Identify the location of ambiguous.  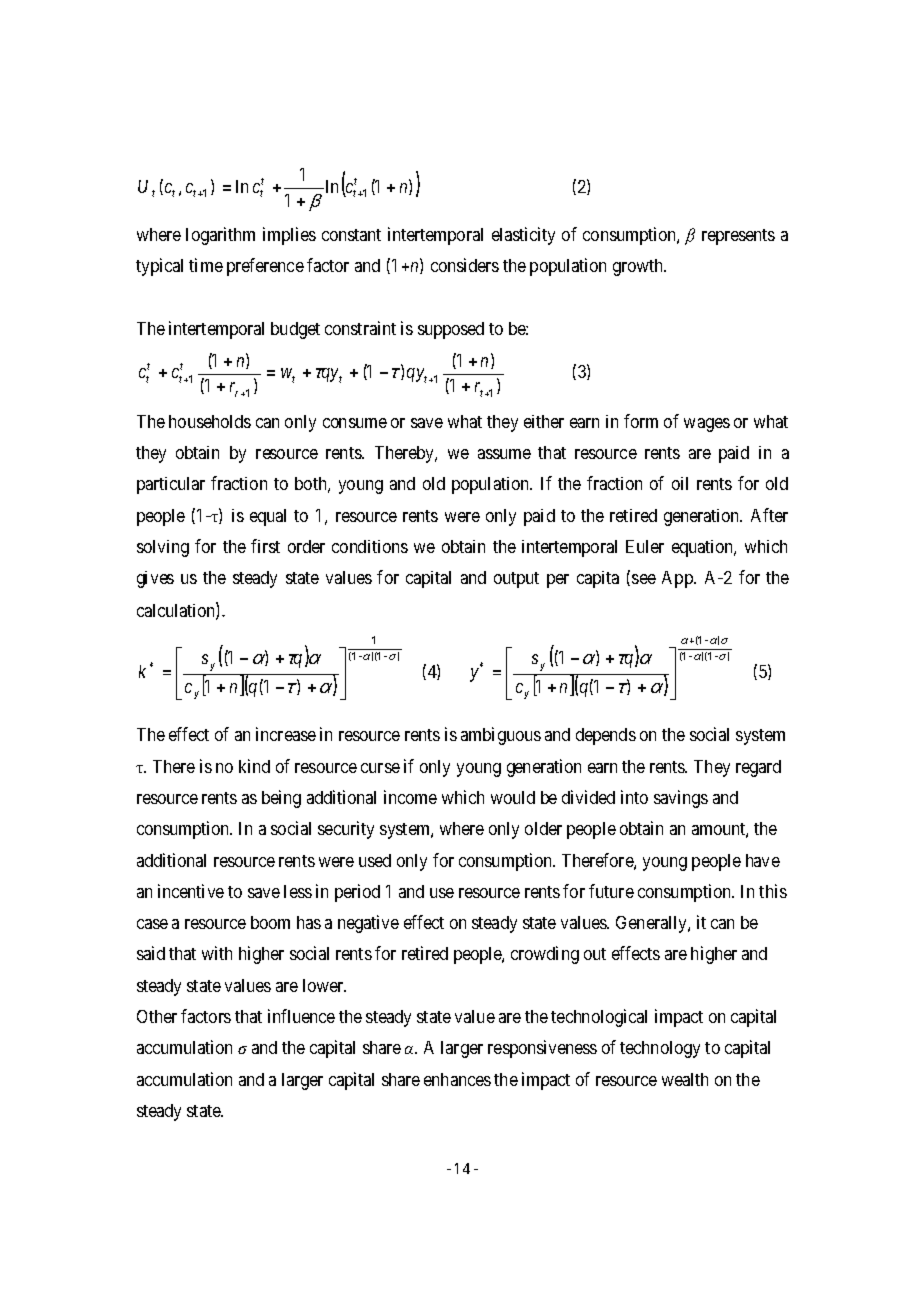
(501, 736).
